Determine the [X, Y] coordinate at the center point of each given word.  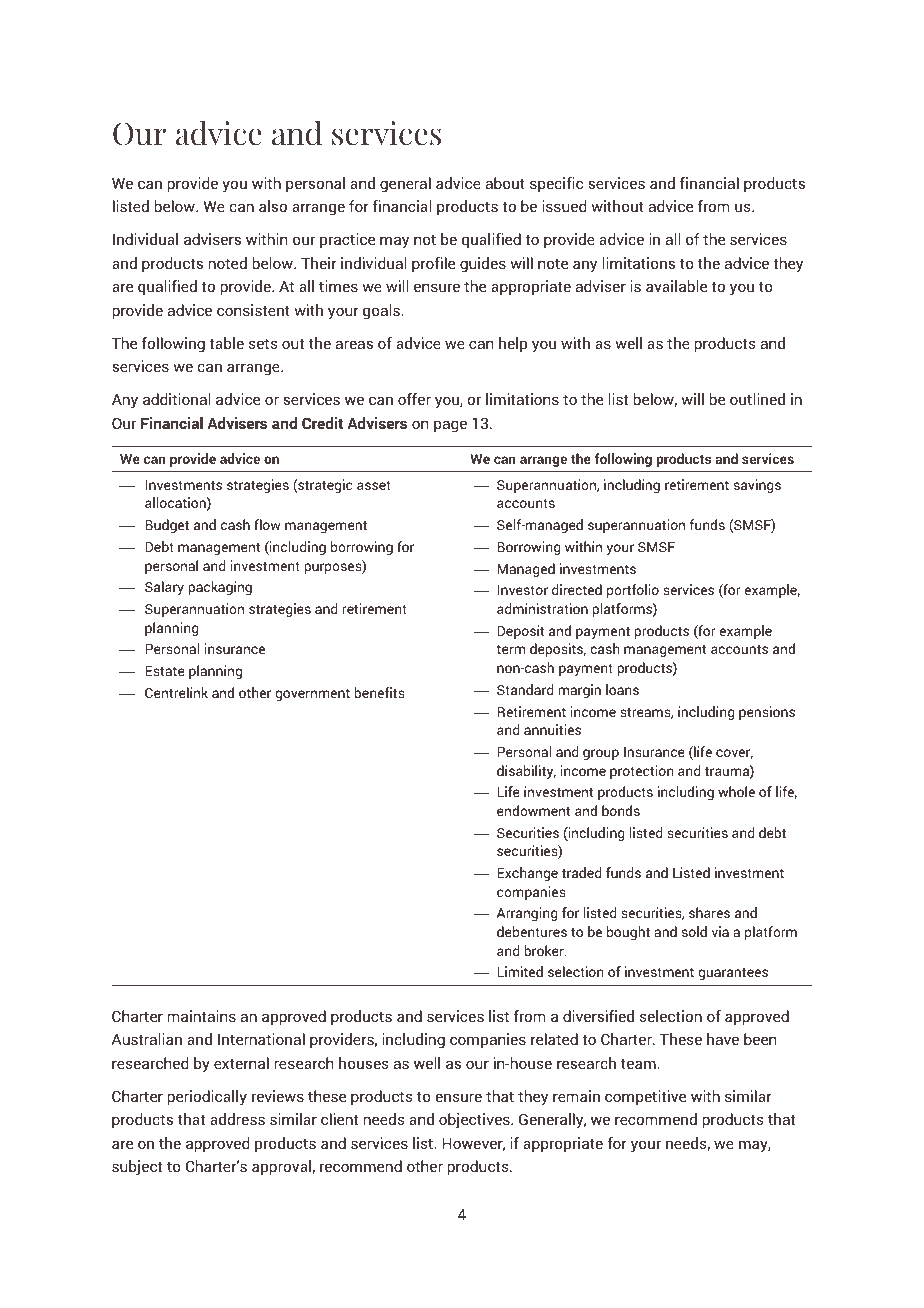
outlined [757, 399]
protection [642, 772]
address [237, 1119]
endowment [533, 810]
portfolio [633, 591]
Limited [520, 971]
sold [694, 931]
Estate [165, 671]
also [273, 206]
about [505, 183]
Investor [522, 590]
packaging [220, 588]
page [450, 426]
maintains [202, 1016]
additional [176, 399]
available [676, 286]
